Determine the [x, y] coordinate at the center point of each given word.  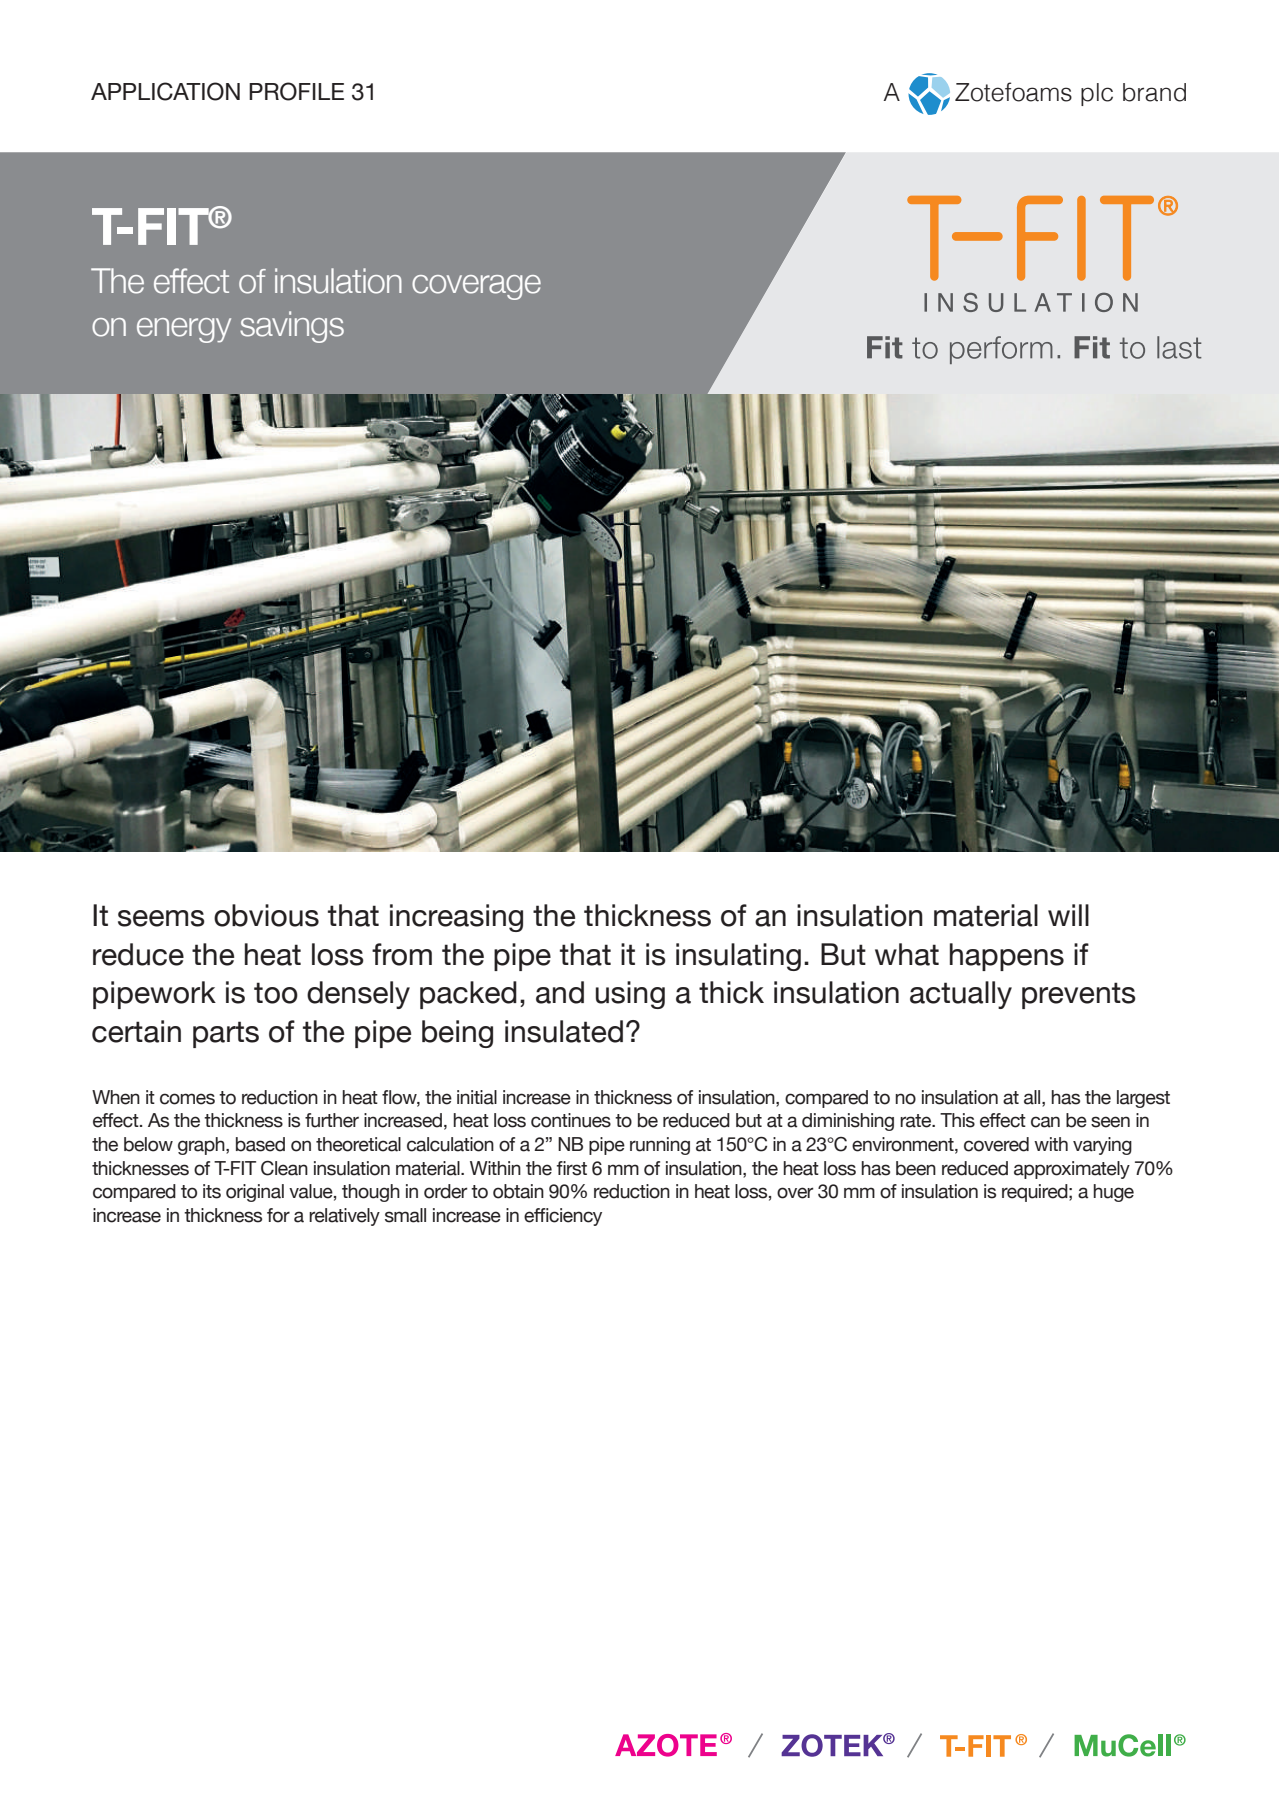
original [255, 1193]
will [1068, 915]
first [572, 1168]
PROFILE [296, 91]
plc [1097, 94]
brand [1154, 92]
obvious [266, 915]
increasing [456, 918]
